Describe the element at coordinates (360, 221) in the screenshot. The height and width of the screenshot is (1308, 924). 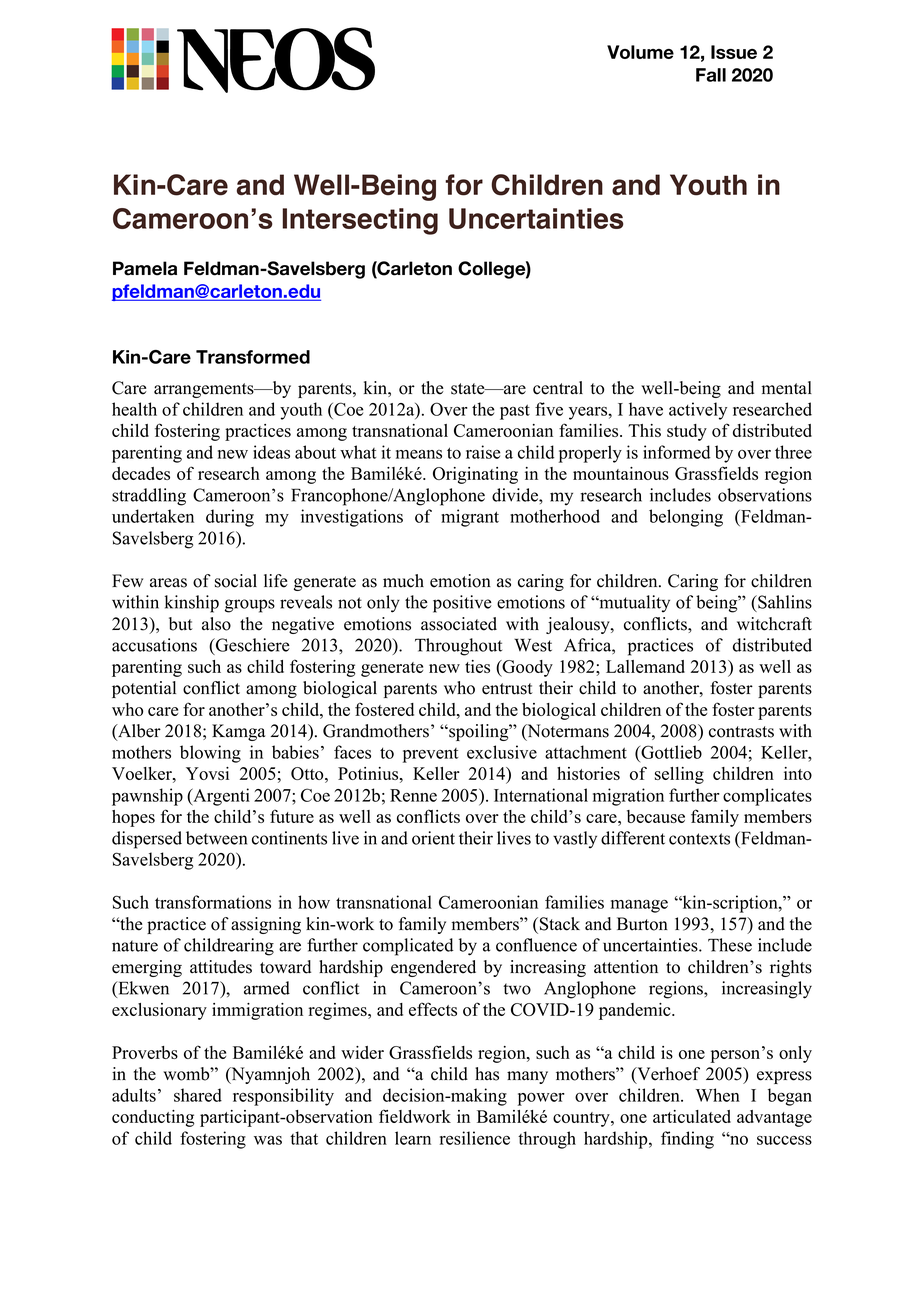
I see `Intersecting` at that location.
